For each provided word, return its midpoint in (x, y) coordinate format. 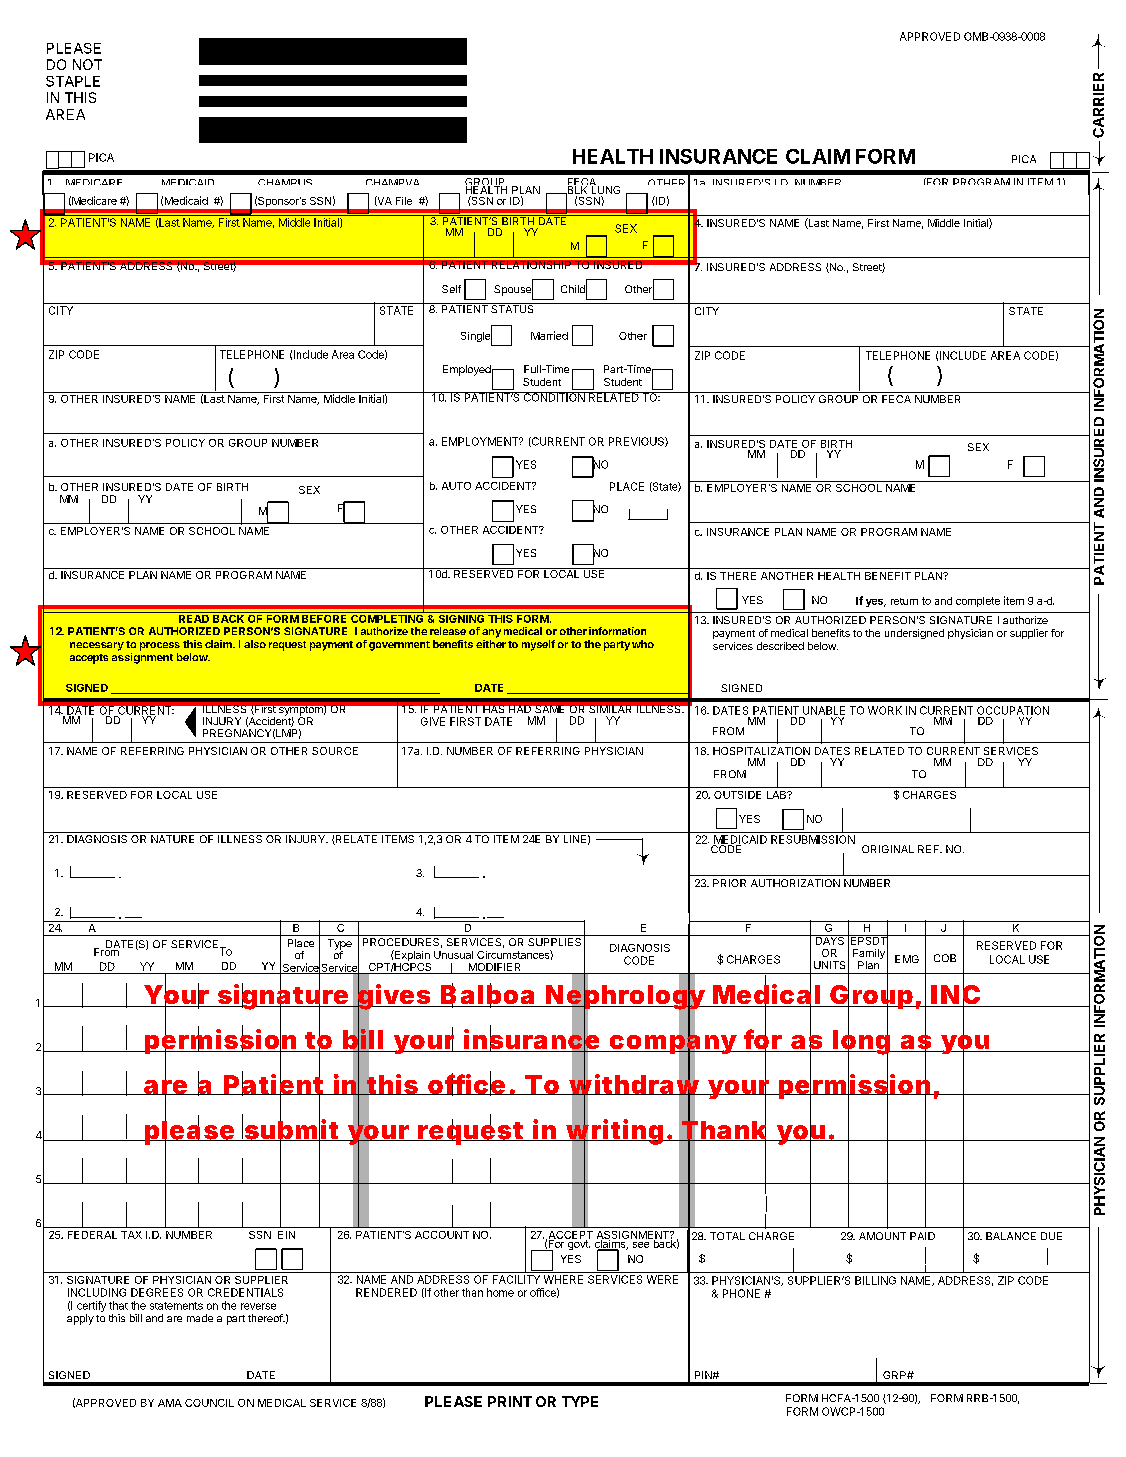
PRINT (510, 1401)
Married (549, 335)
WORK (885, 710)
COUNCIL (209, 1403)
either (491, 644)
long (861, 1043)
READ (194, 617)
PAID (922, 1236)
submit (292, 1130)
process (160, 646)
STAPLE (73, 81)
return (904, 601)
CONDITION (554, 397)
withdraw (634, 1085)
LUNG (605, 190)
